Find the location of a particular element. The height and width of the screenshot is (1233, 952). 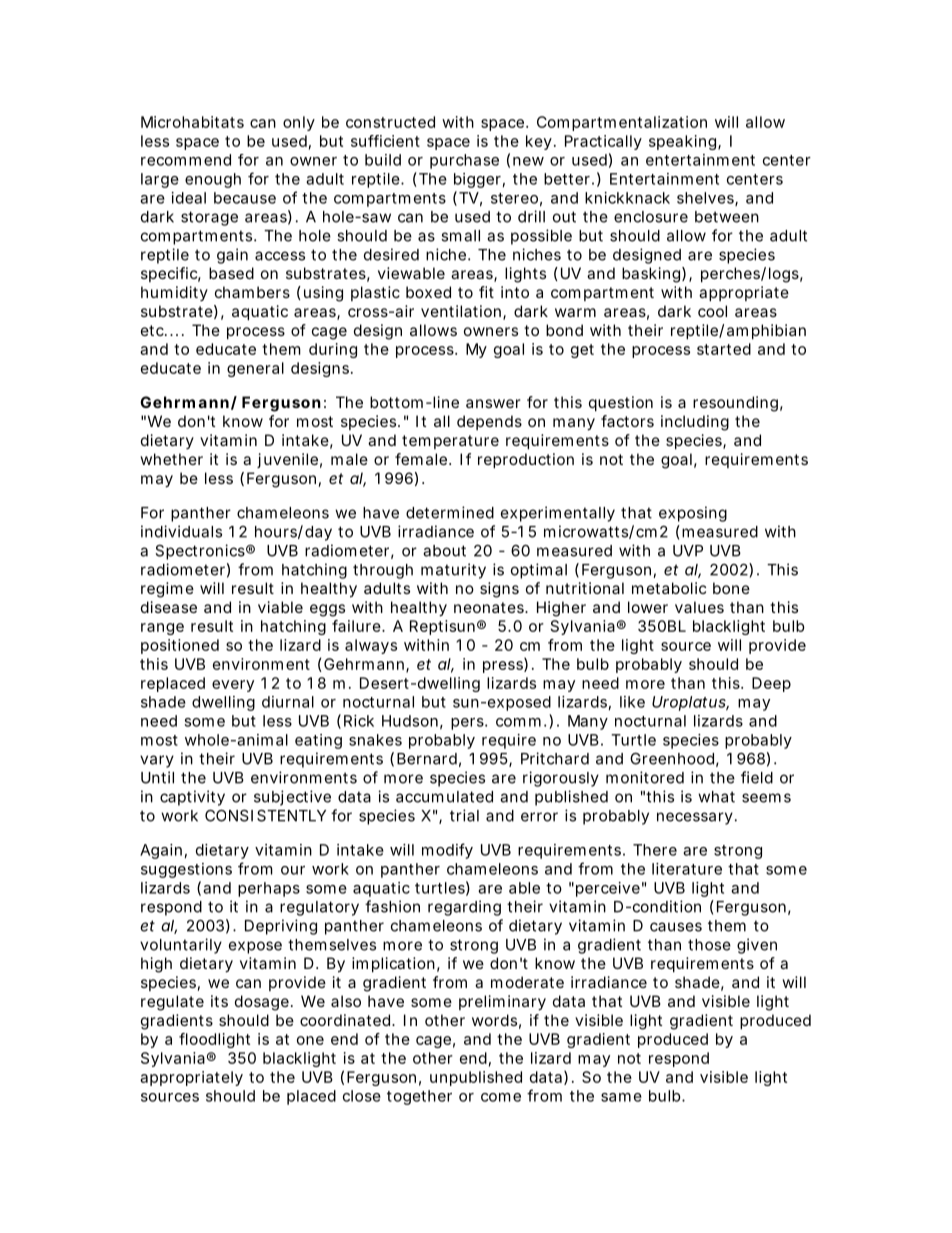

better is located at coordinates (567, 179).
